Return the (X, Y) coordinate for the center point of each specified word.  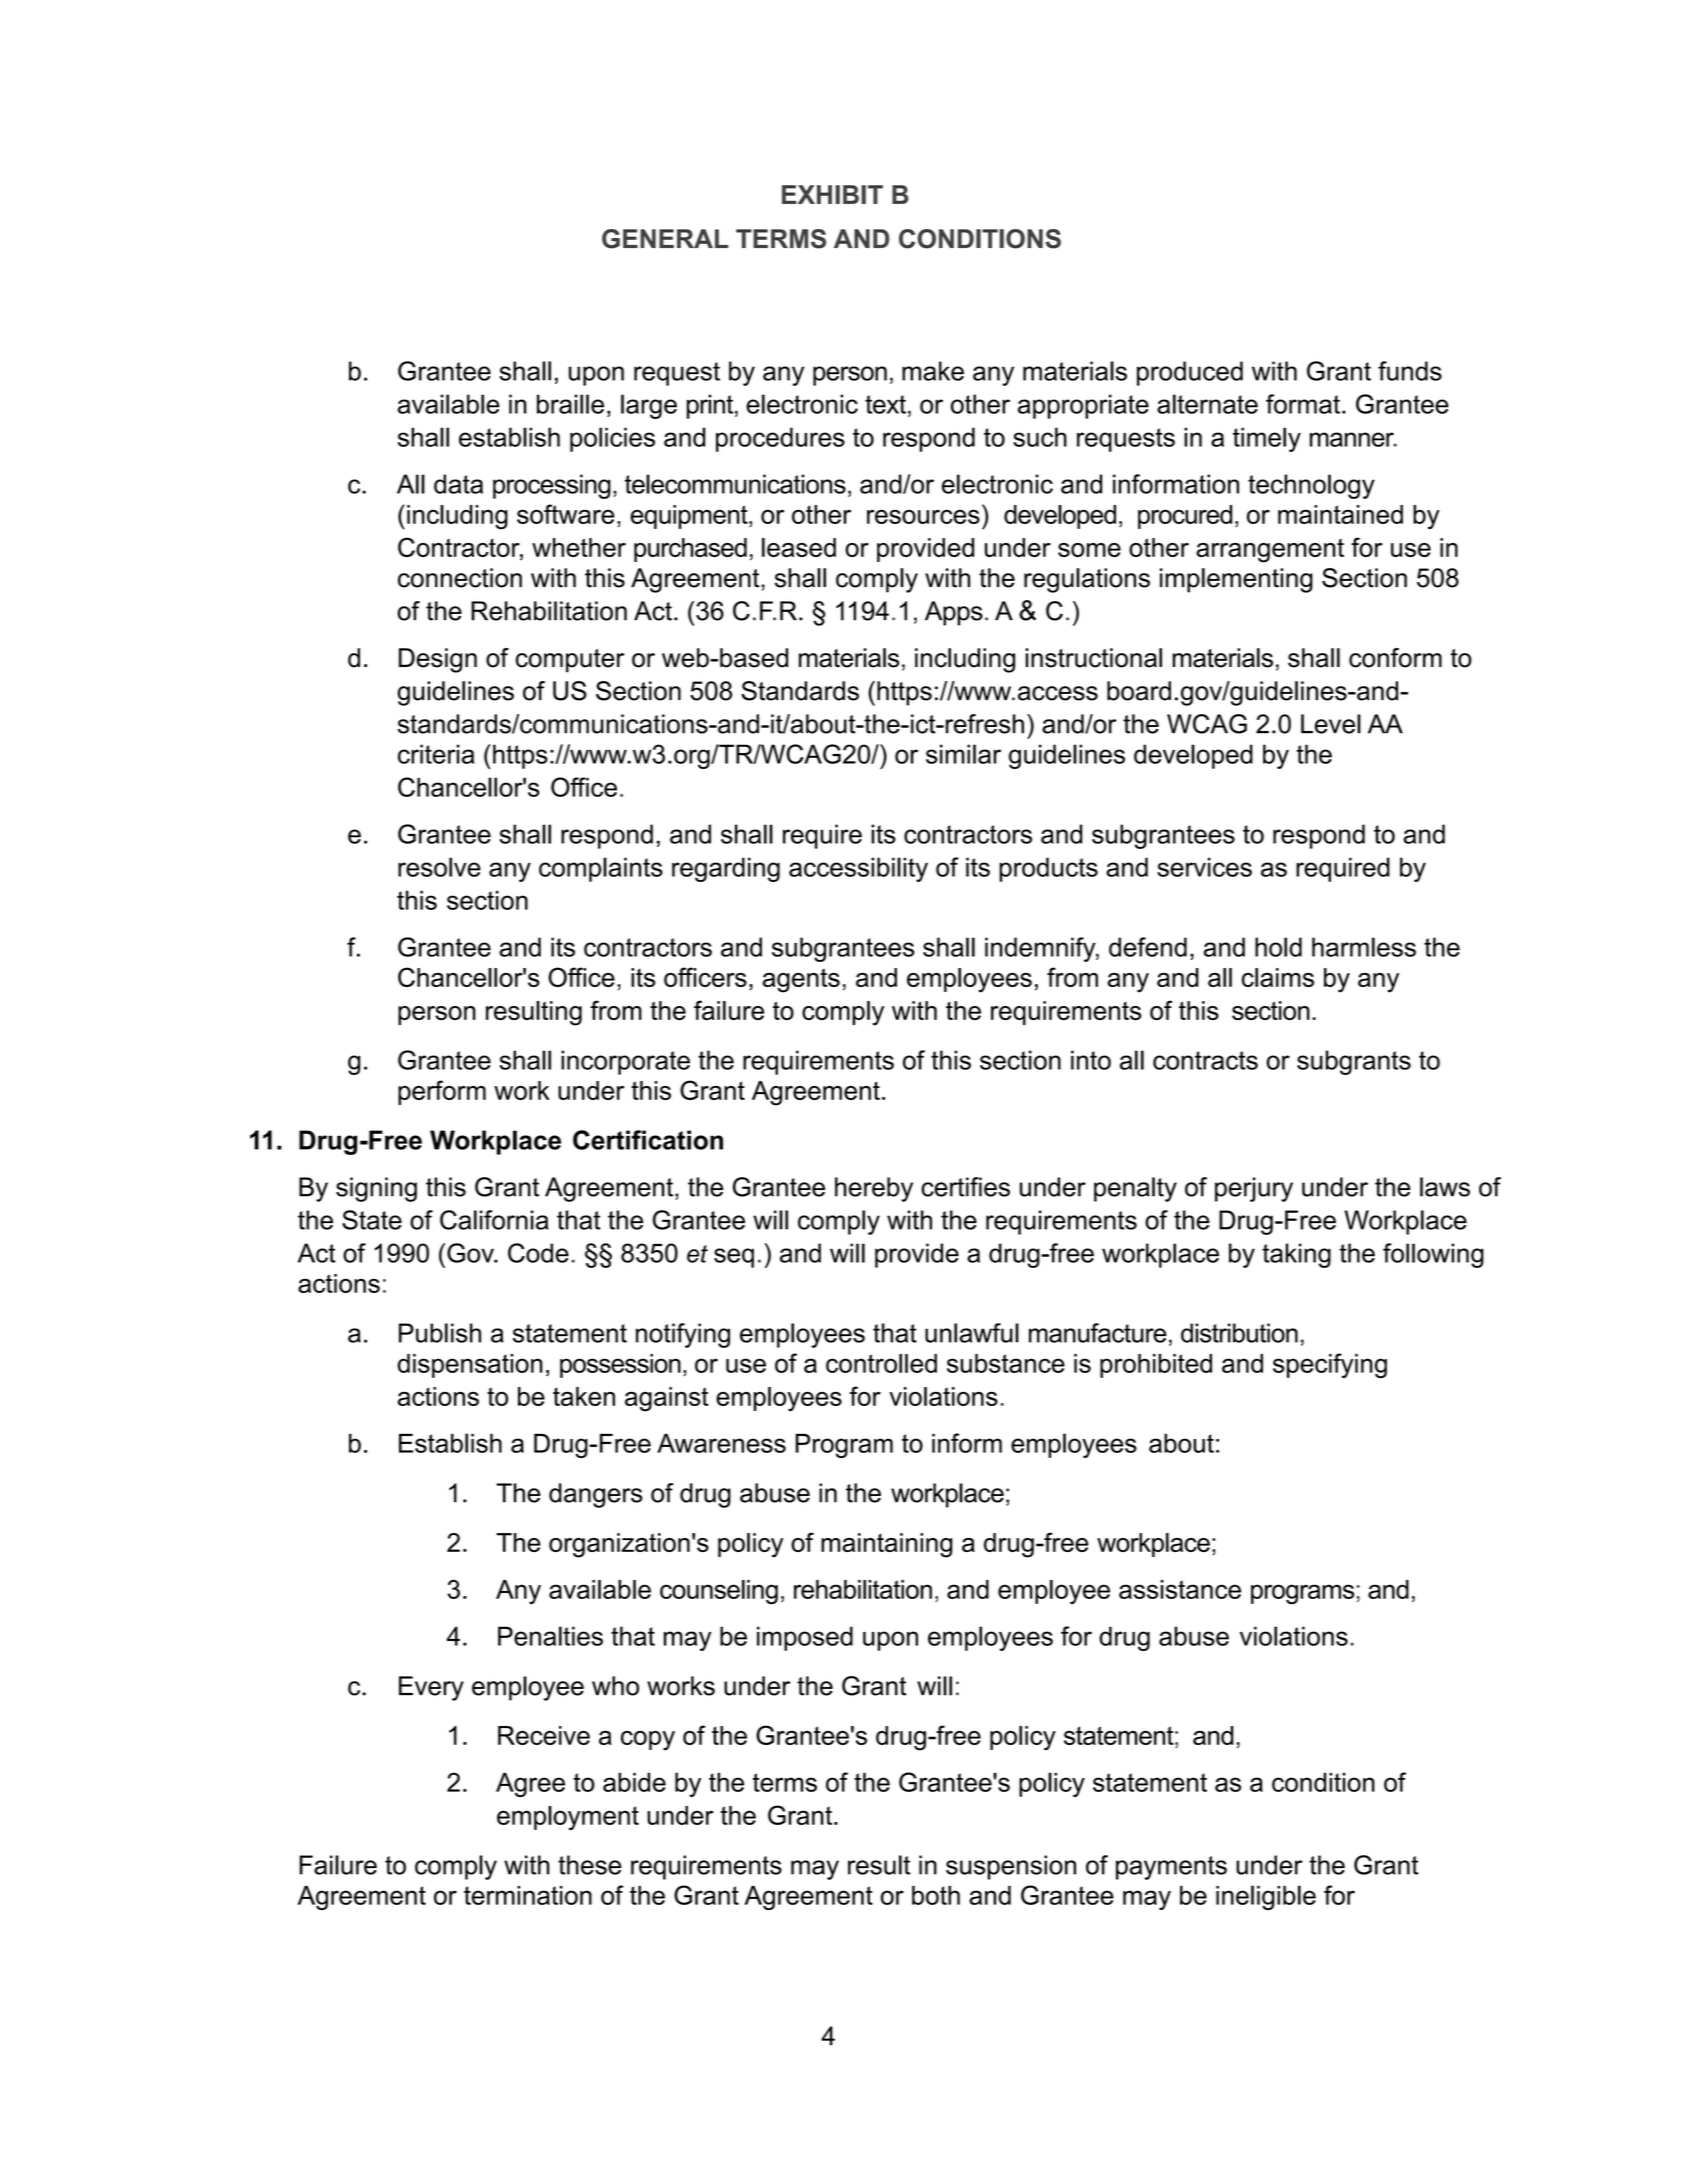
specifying (1330, 1365)
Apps (954, 613)
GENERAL (665, 239)
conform (1395, 658)
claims (1278, 977)
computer (570, 661)
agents (801, 980)
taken (584, 1396)
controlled (881, 1363)
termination (528, 1895)
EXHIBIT (832, 194)
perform (442, 1092)
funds (1410, 371)
